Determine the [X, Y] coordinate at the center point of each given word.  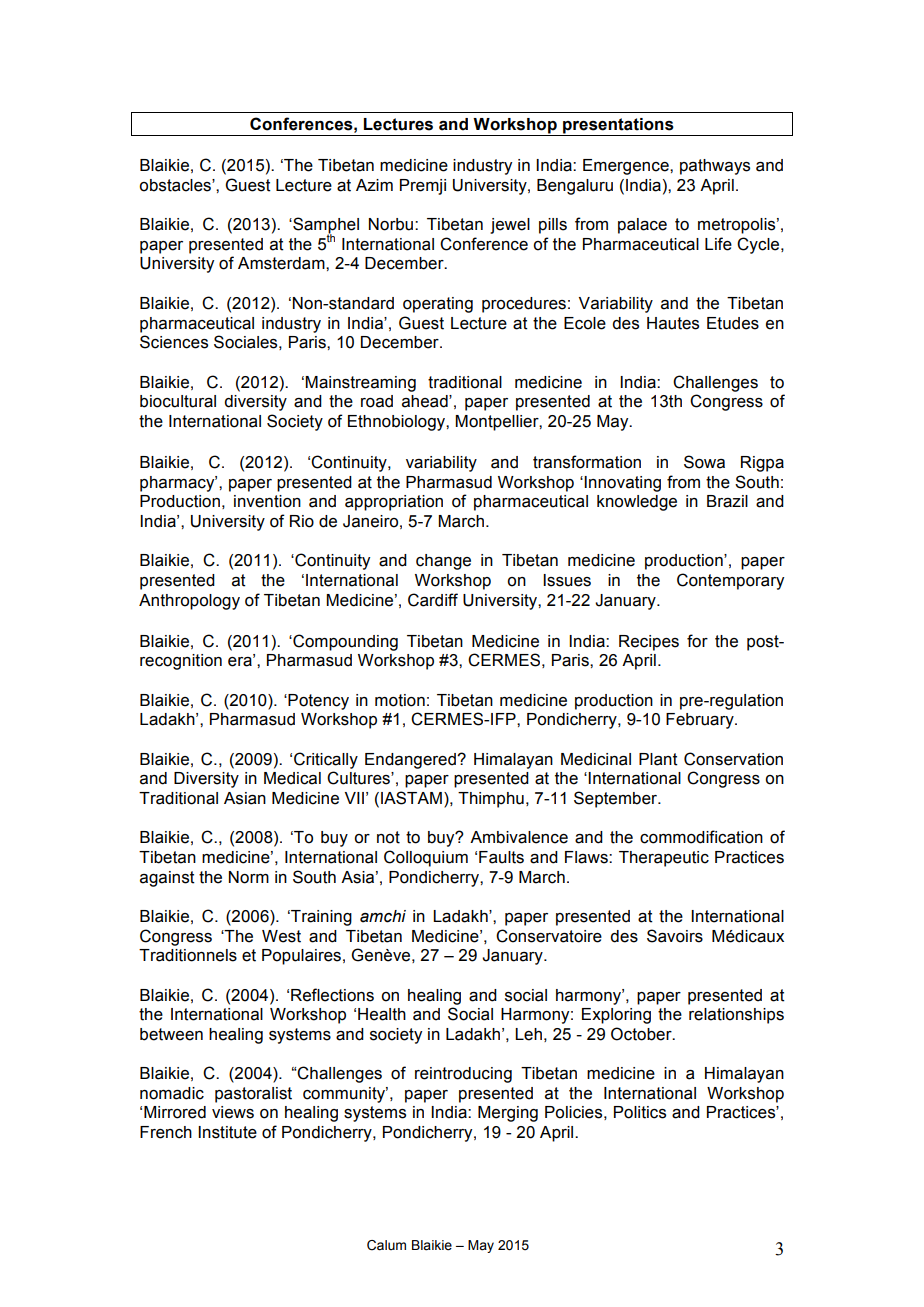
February [701, 721]
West [281, 936]
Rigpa [762, 464]
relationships [736, 1016]
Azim [374, 185]
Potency [317, 702]
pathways [715, 167]
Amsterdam [282, 263]
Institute [227, 1132]
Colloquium [426, 858]
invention [267, 501]
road [377, 401]
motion [400, 700]
